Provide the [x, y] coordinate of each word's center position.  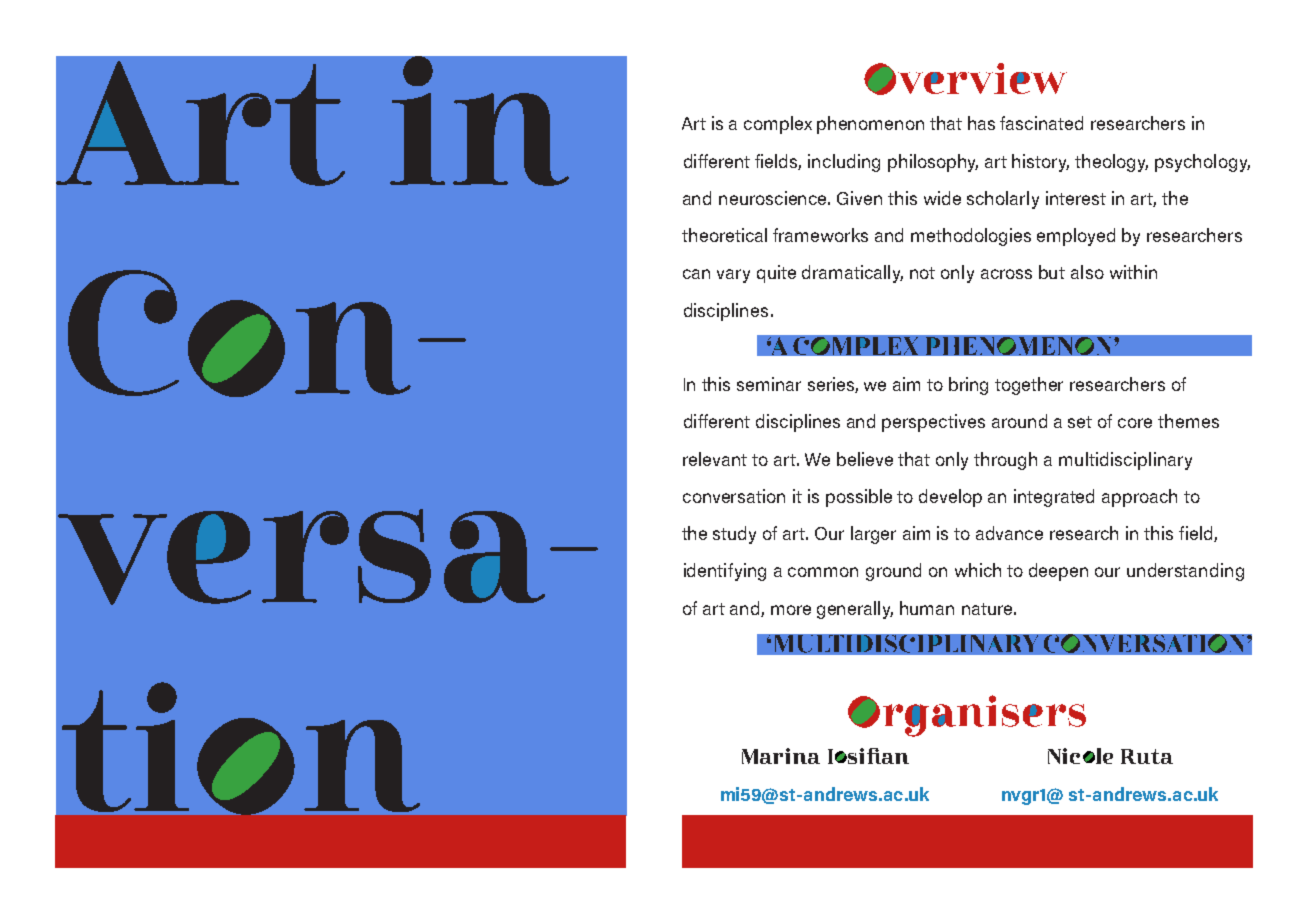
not [922, 273]
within [1133, 272]
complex [778, 125]
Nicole [1080, 756]
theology [1111, 163]
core [1135, 423]
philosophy [933, 163]
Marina [781, 756]
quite [776, 274]
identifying [725, 572]
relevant [715, 459]
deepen [1058, 572]
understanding [1185, 572]
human [927, 608]
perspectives [933, 423]
